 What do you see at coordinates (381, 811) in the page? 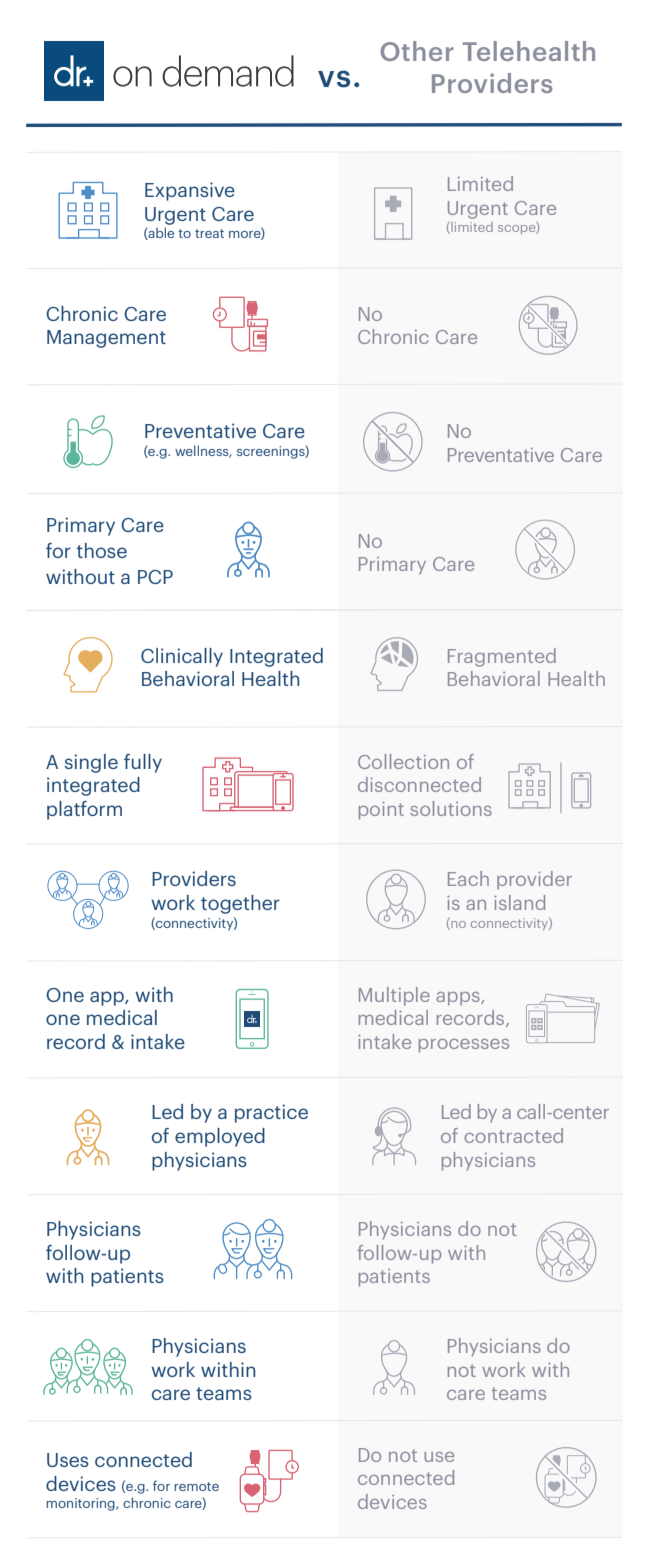
I see `point` at bounding box center [381, 811].
